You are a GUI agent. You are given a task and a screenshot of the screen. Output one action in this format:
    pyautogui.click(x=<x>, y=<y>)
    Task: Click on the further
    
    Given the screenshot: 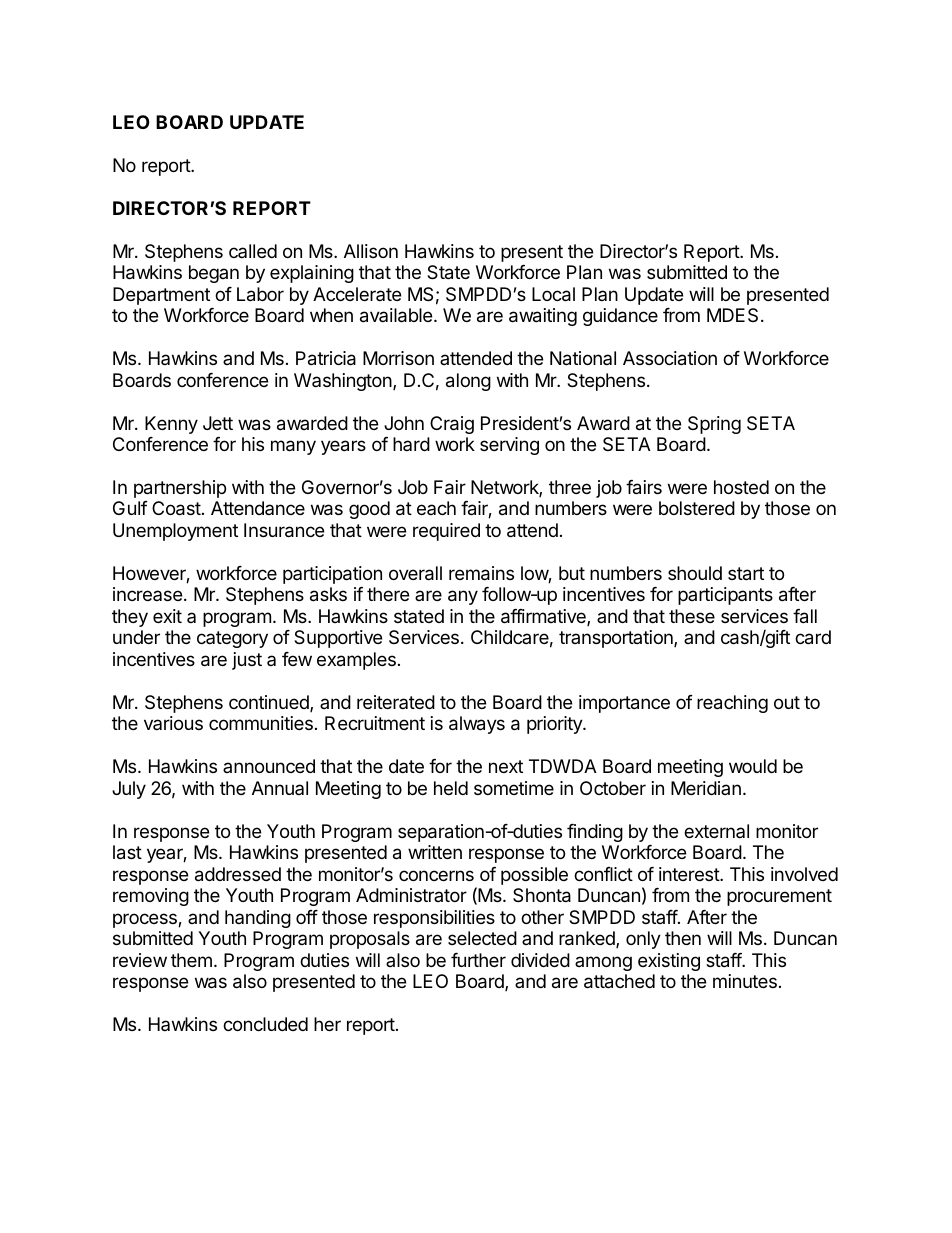 What is the action you would take?
    pyautogui.click(x=478, y=960)
